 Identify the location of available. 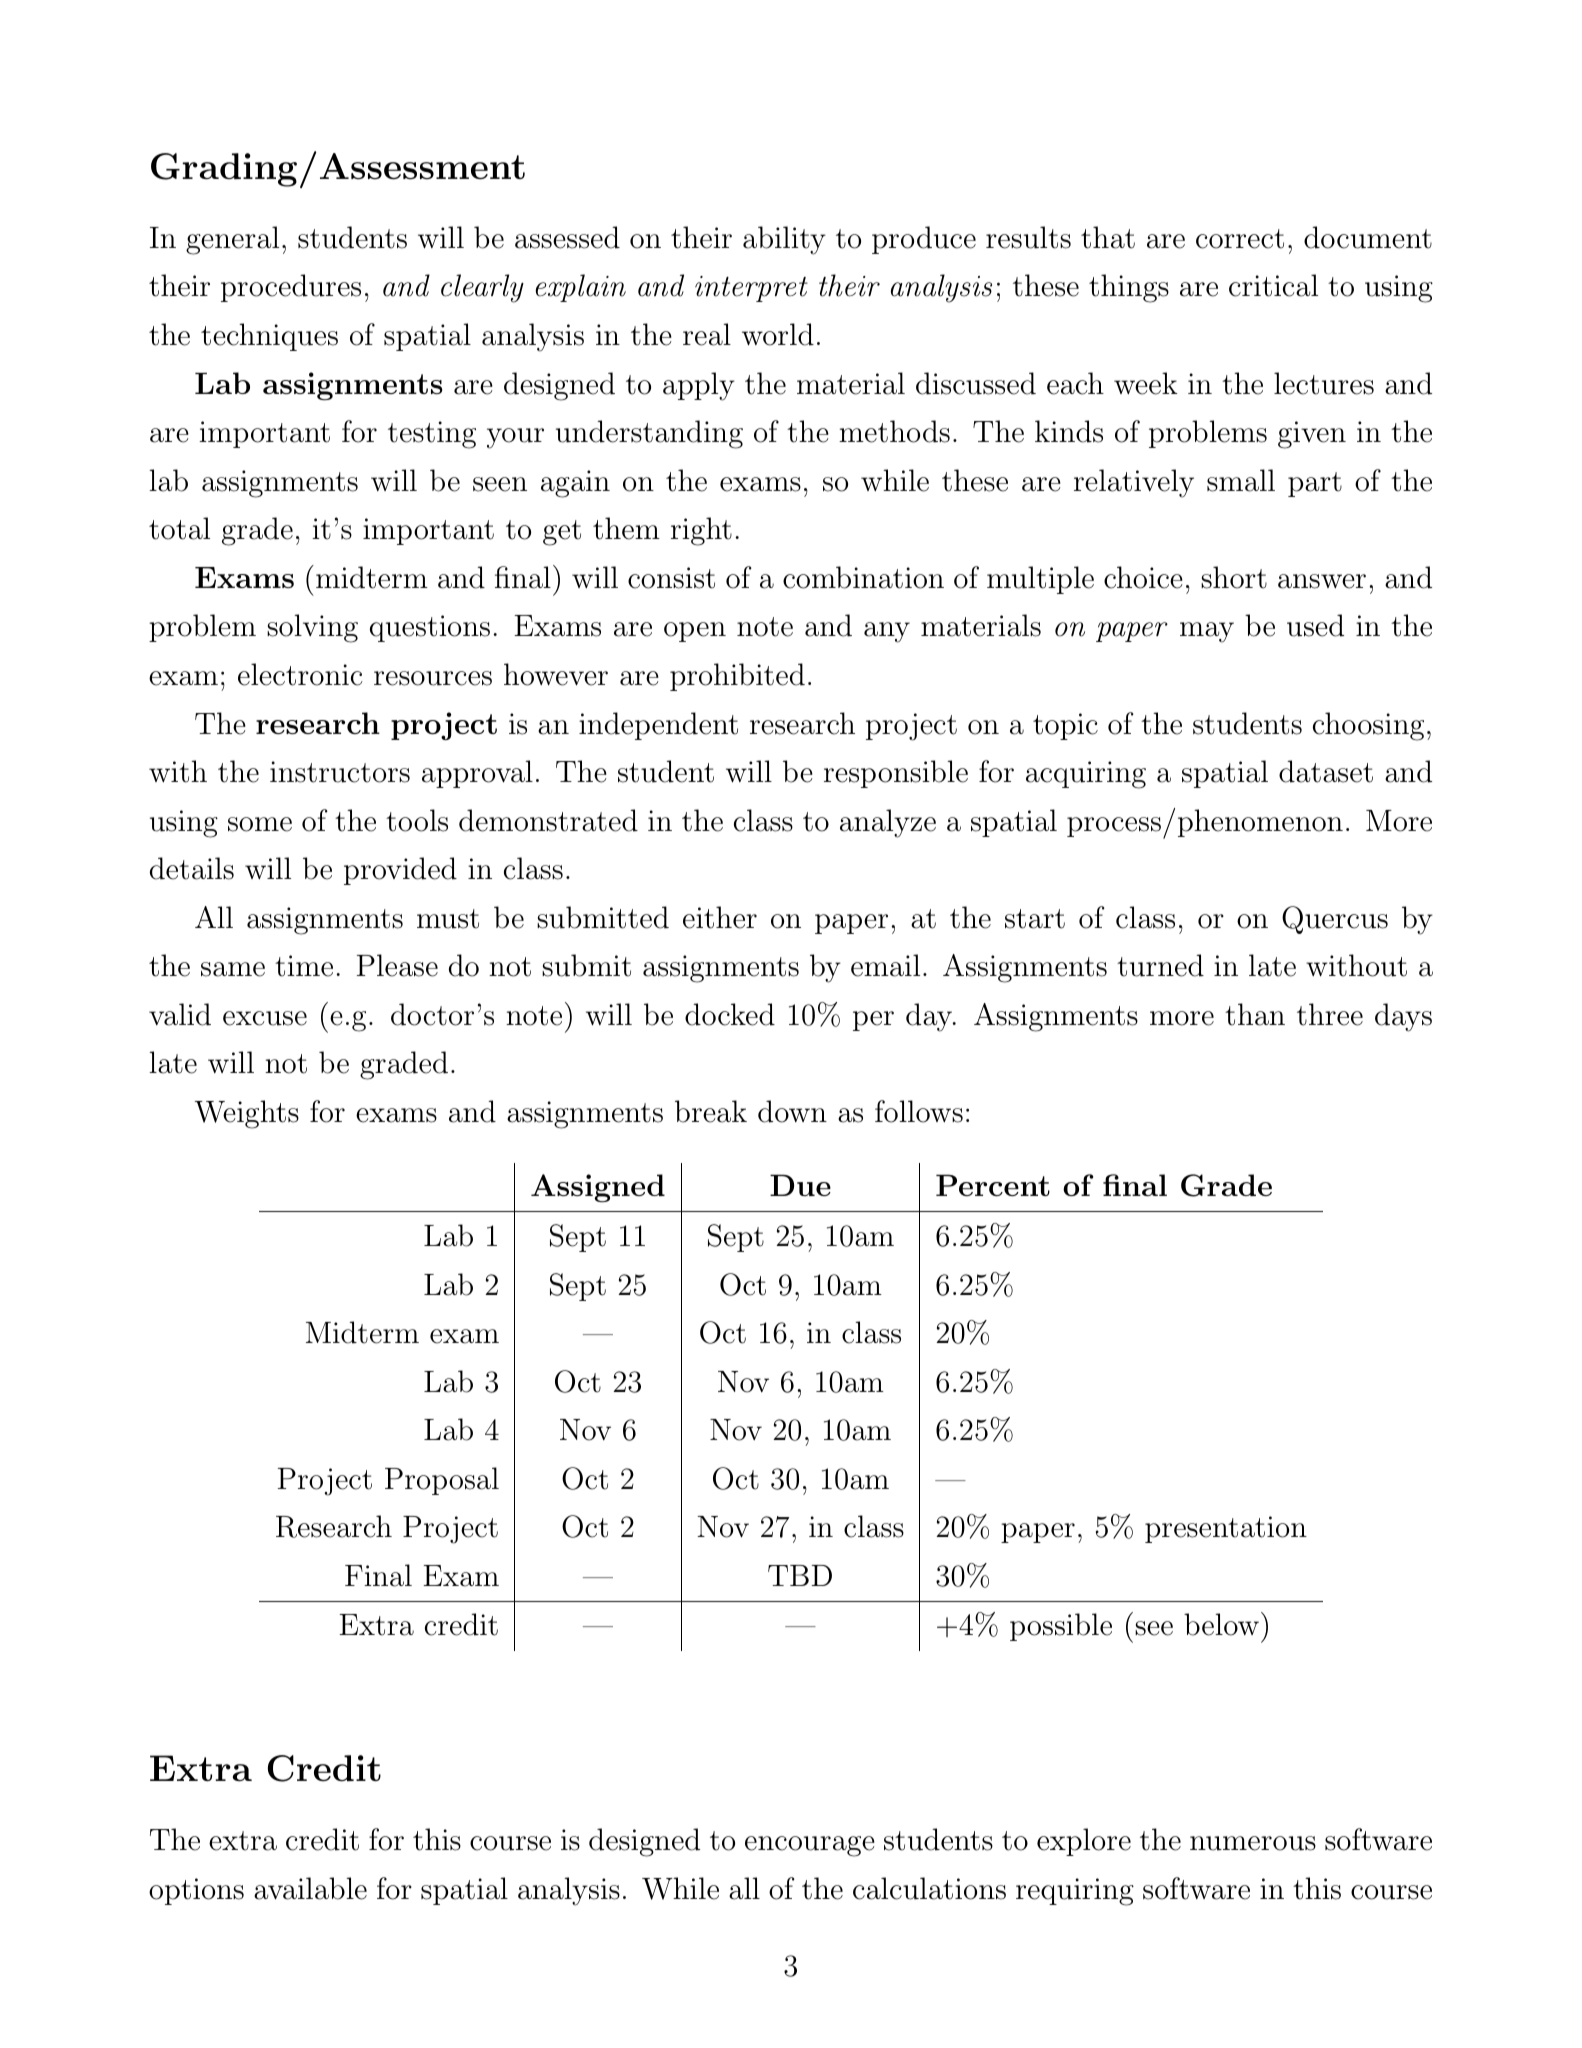
(310, 1888).
